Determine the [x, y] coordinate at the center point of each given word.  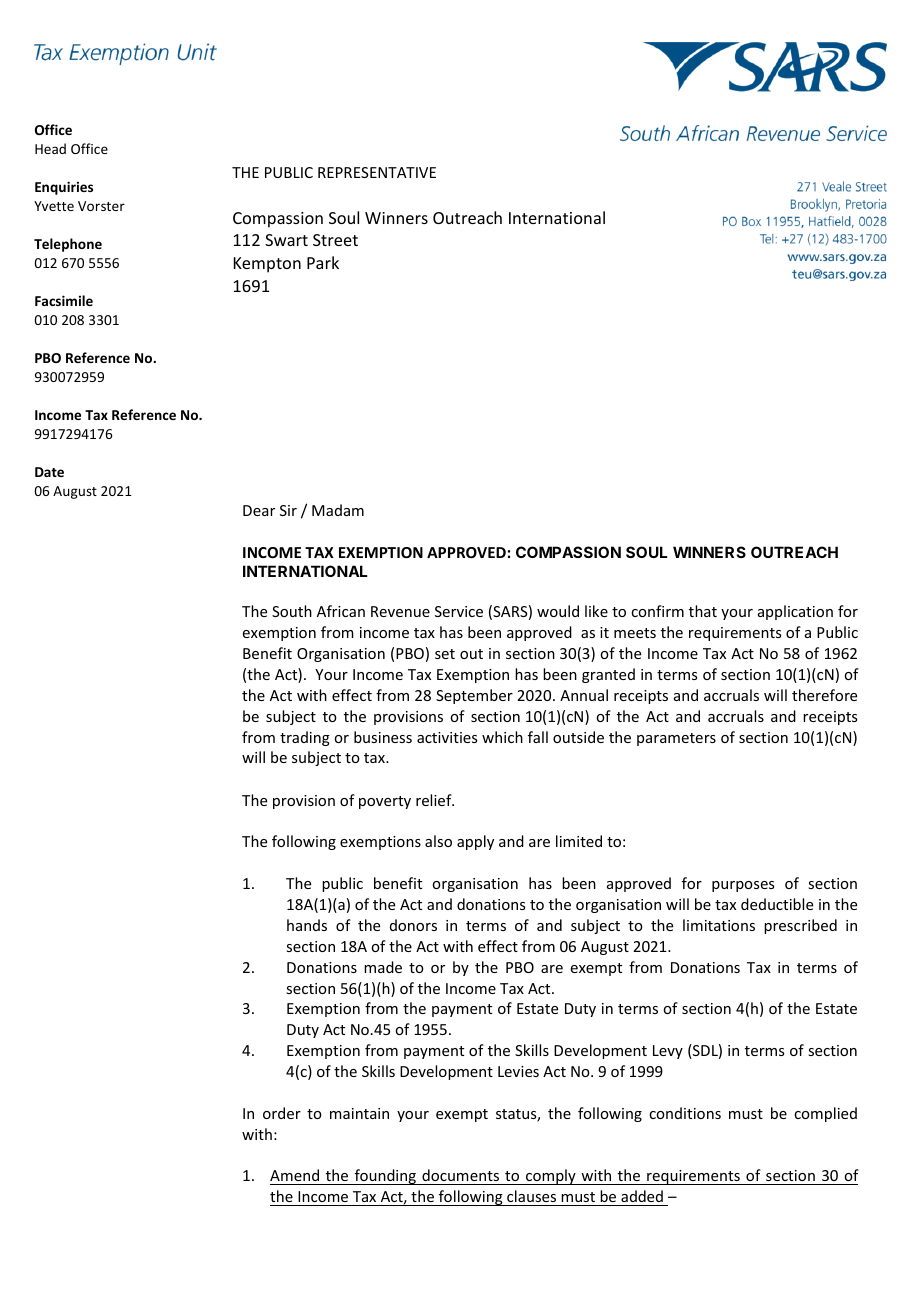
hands [307, 925]
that [703, 611]
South [292, 611]
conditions [685, 1113]
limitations [719, 925]
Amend [294, 1175]
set [445, 654]
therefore [824, 695]
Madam [338, 510]
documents [460, 1175]
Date [49, 472]
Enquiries [64, 188]
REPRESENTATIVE [377, 172]
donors [413, 925]
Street [335, 240]
